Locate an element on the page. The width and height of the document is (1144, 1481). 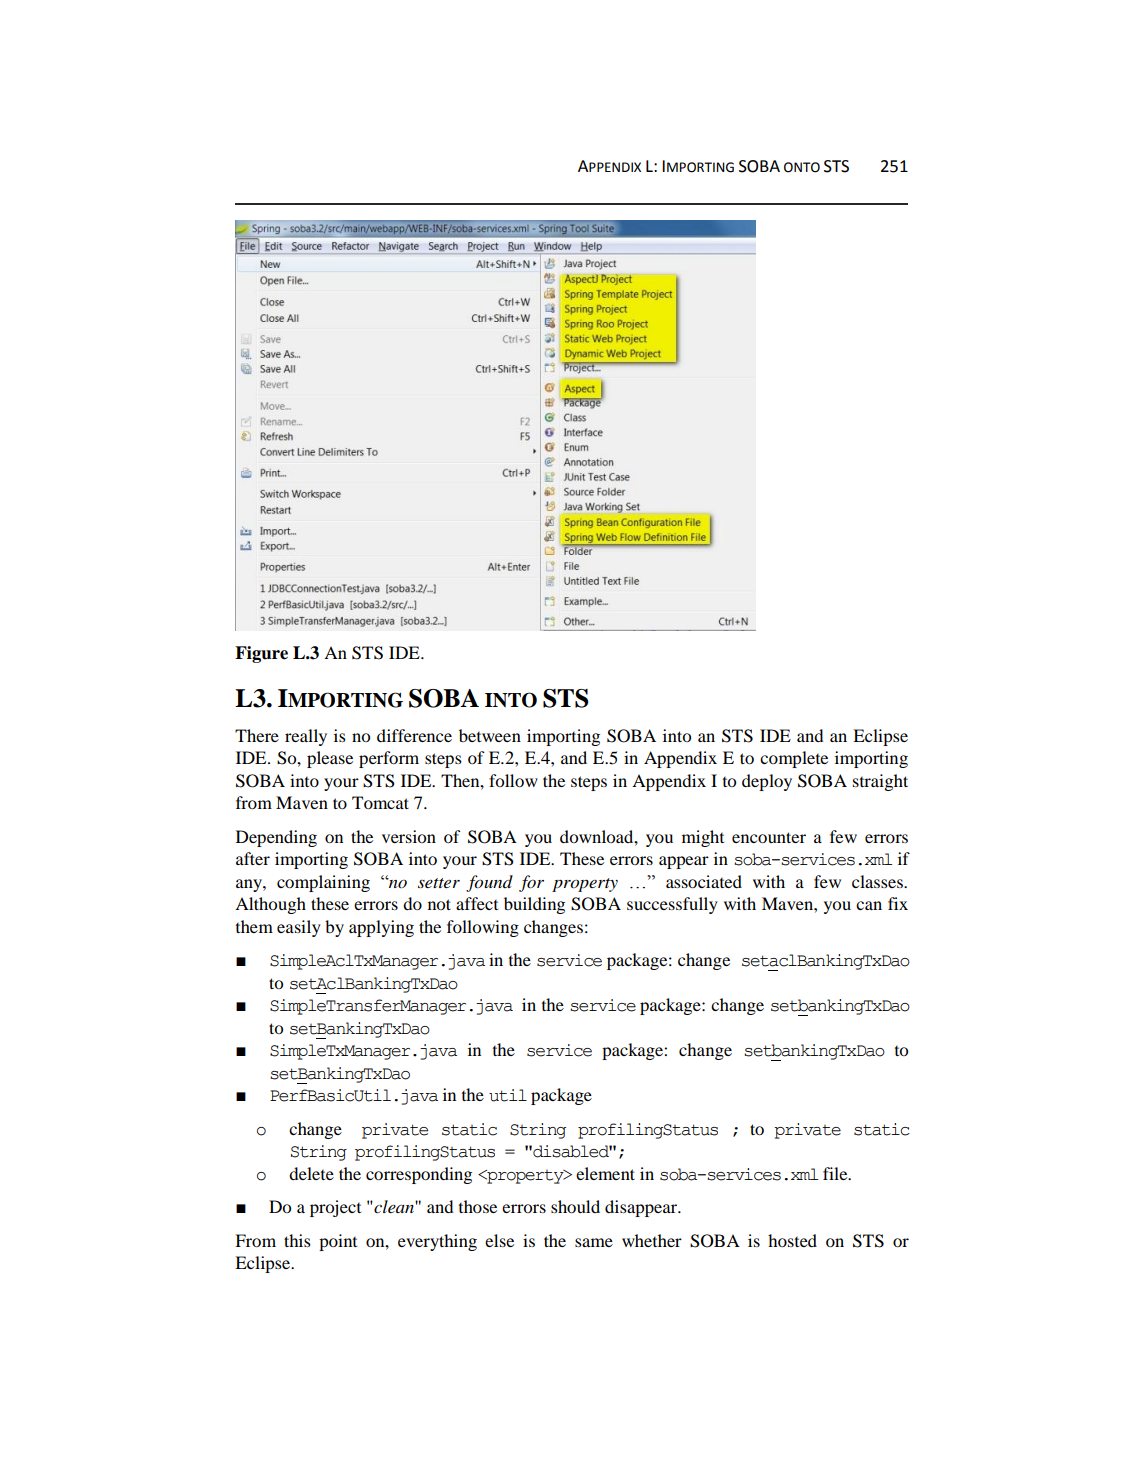
please is located at coordinates (330, 759).
